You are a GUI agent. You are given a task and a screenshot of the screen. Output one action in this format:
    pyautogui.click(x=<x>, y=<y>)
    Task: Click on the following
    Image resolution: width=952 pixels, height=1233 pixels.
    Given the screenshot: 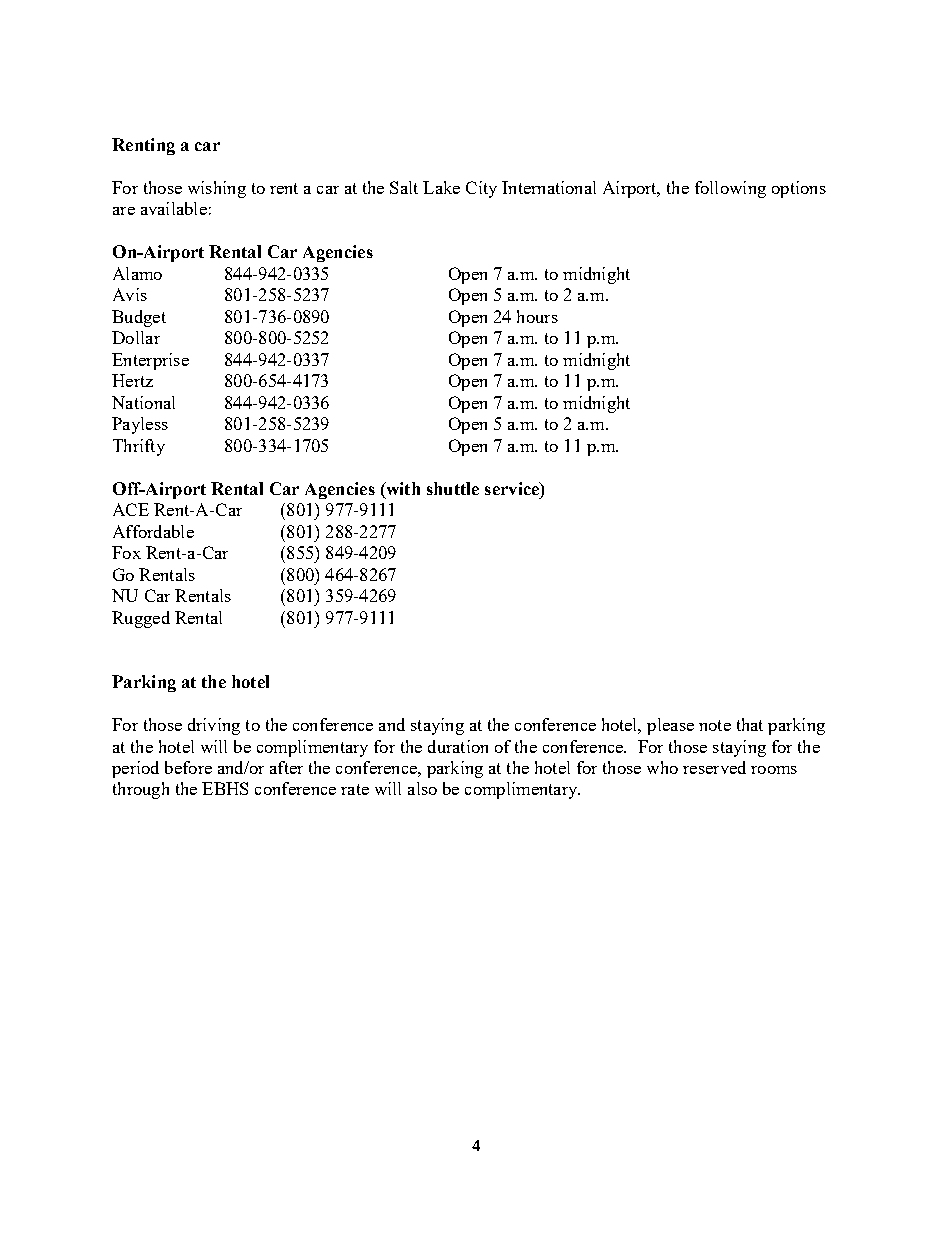 What is the action you would take?
    pyautogui.click(x=730, y=189)
